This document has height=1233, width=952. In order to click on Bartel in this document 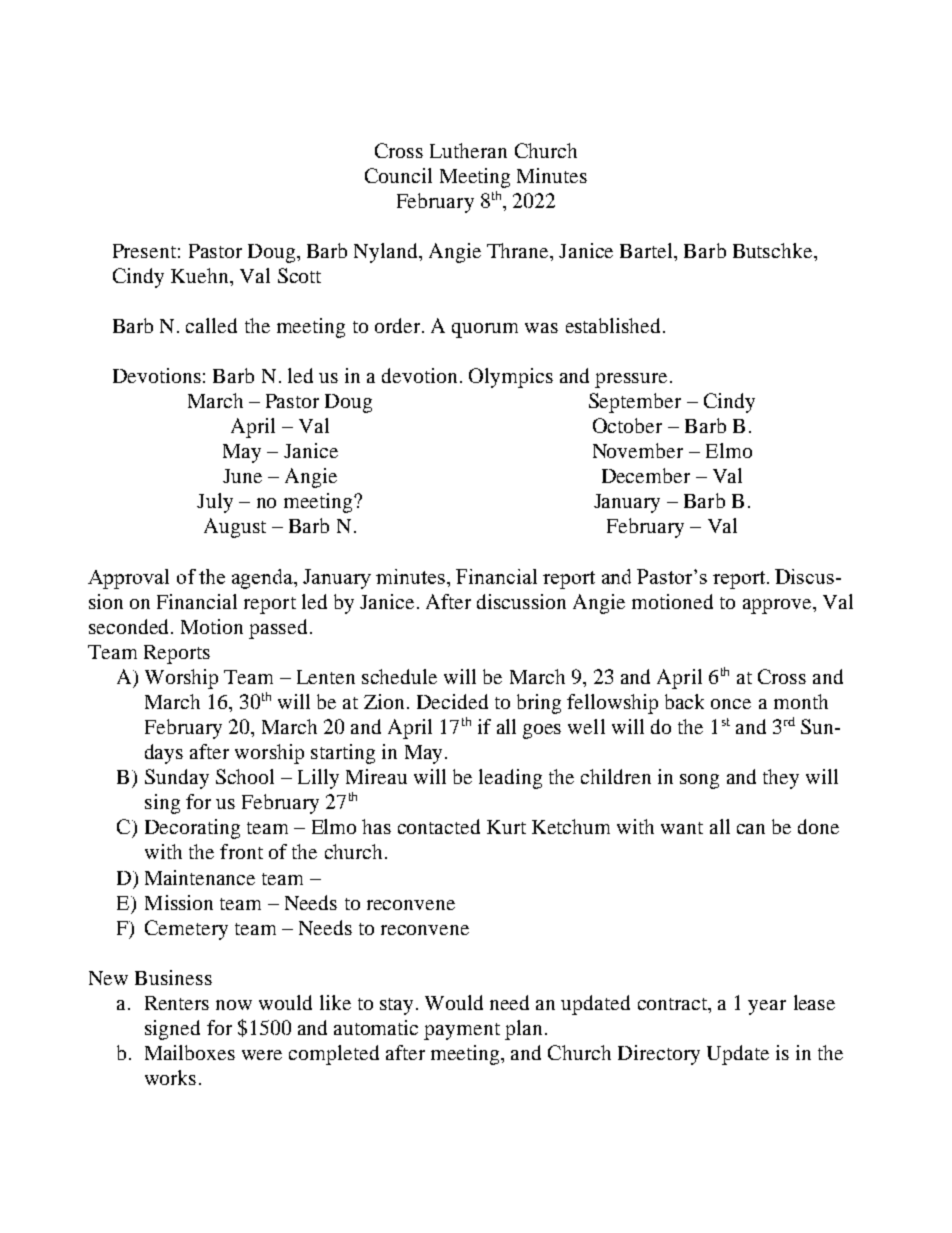, I will do `click(647, 250)`.
